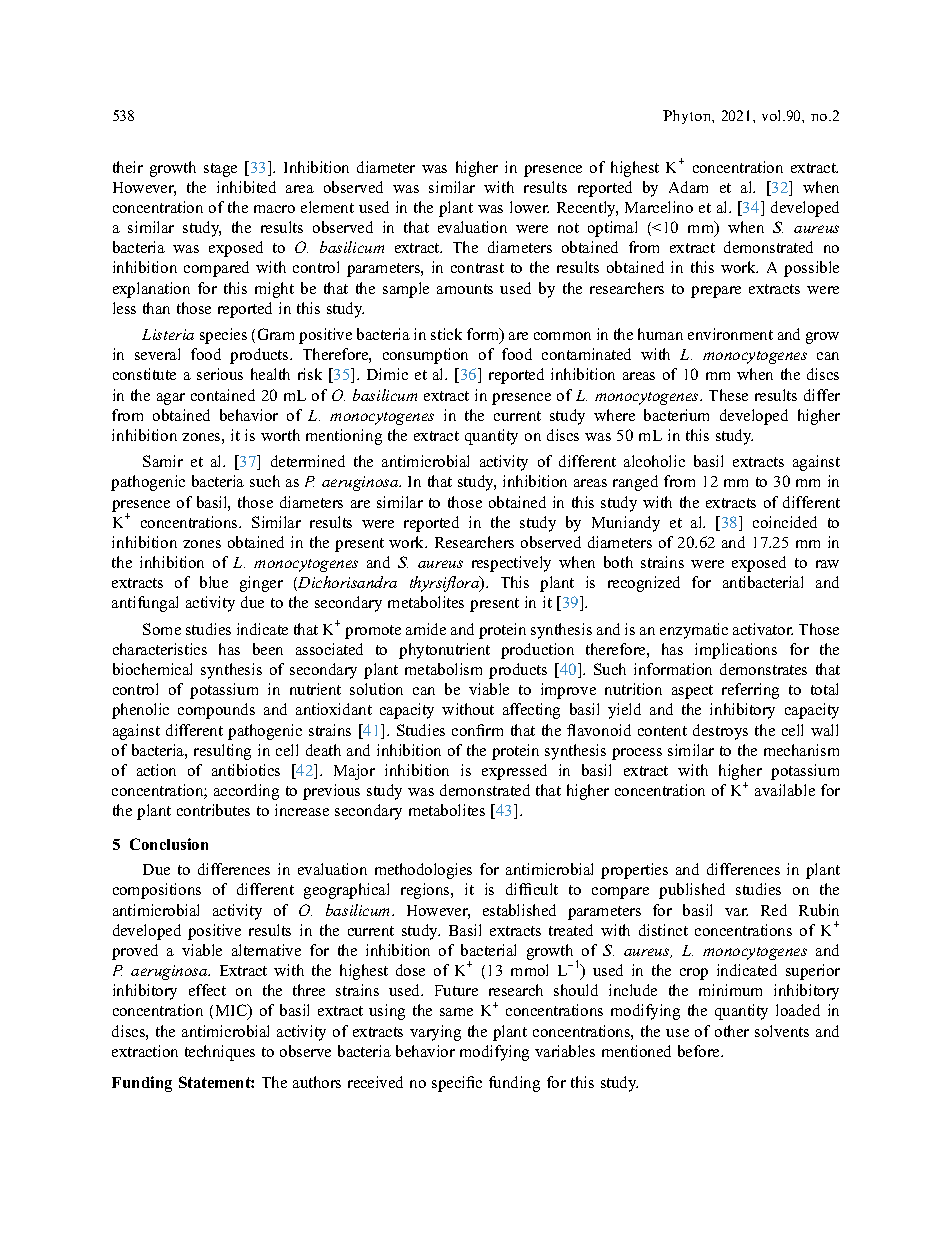 The image size is (952, 1233). What do you see at coordinates (529, 207) in the document?
I see `lower` at bounding box center [529, 207].
